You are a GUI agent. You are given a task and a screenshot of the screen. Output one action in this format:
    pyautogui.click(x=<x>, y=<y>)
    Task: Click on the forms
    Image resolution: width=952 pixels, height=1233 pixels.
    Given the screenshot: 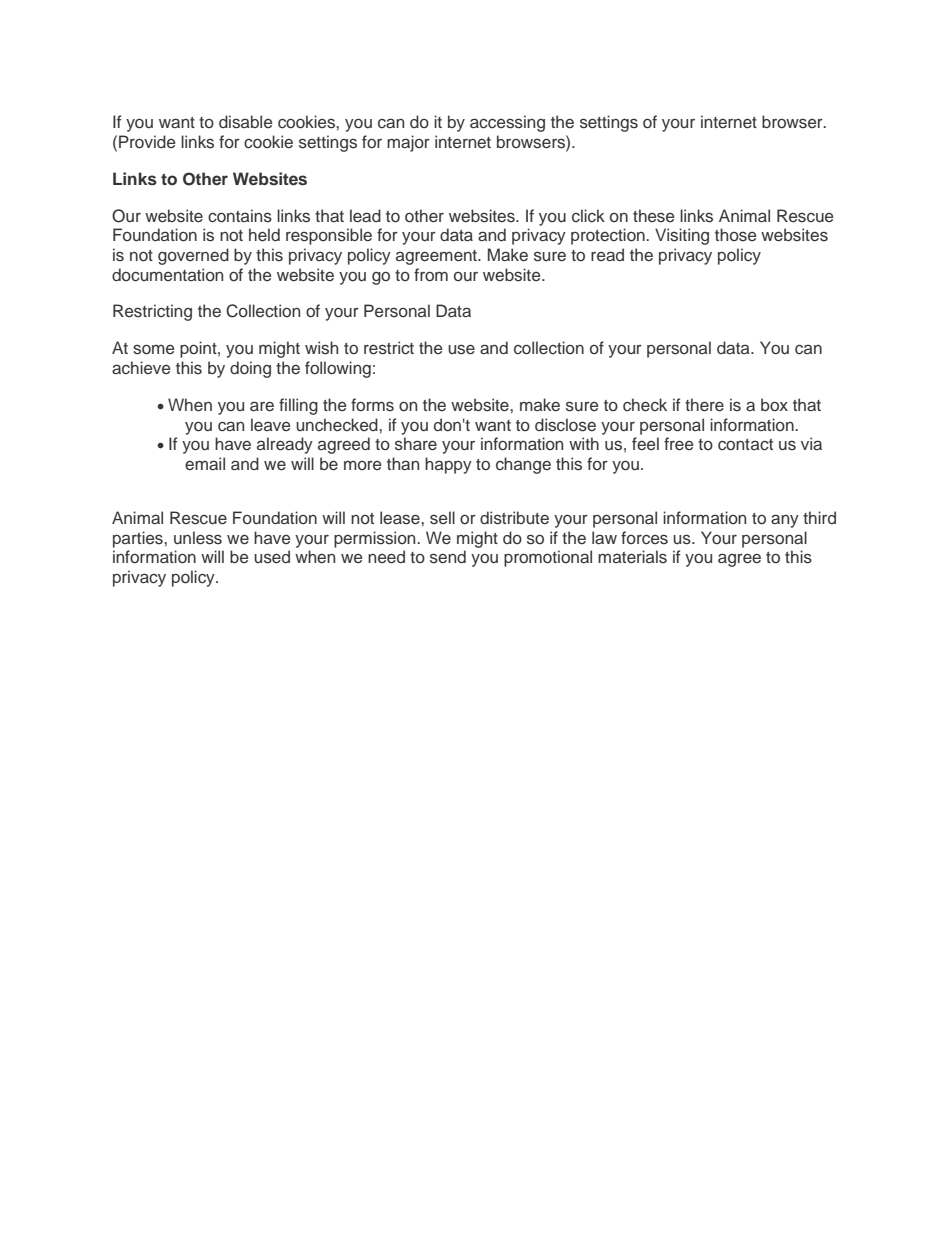 What is the action you would take?
    pyautogui.click(x=372, y=404)
